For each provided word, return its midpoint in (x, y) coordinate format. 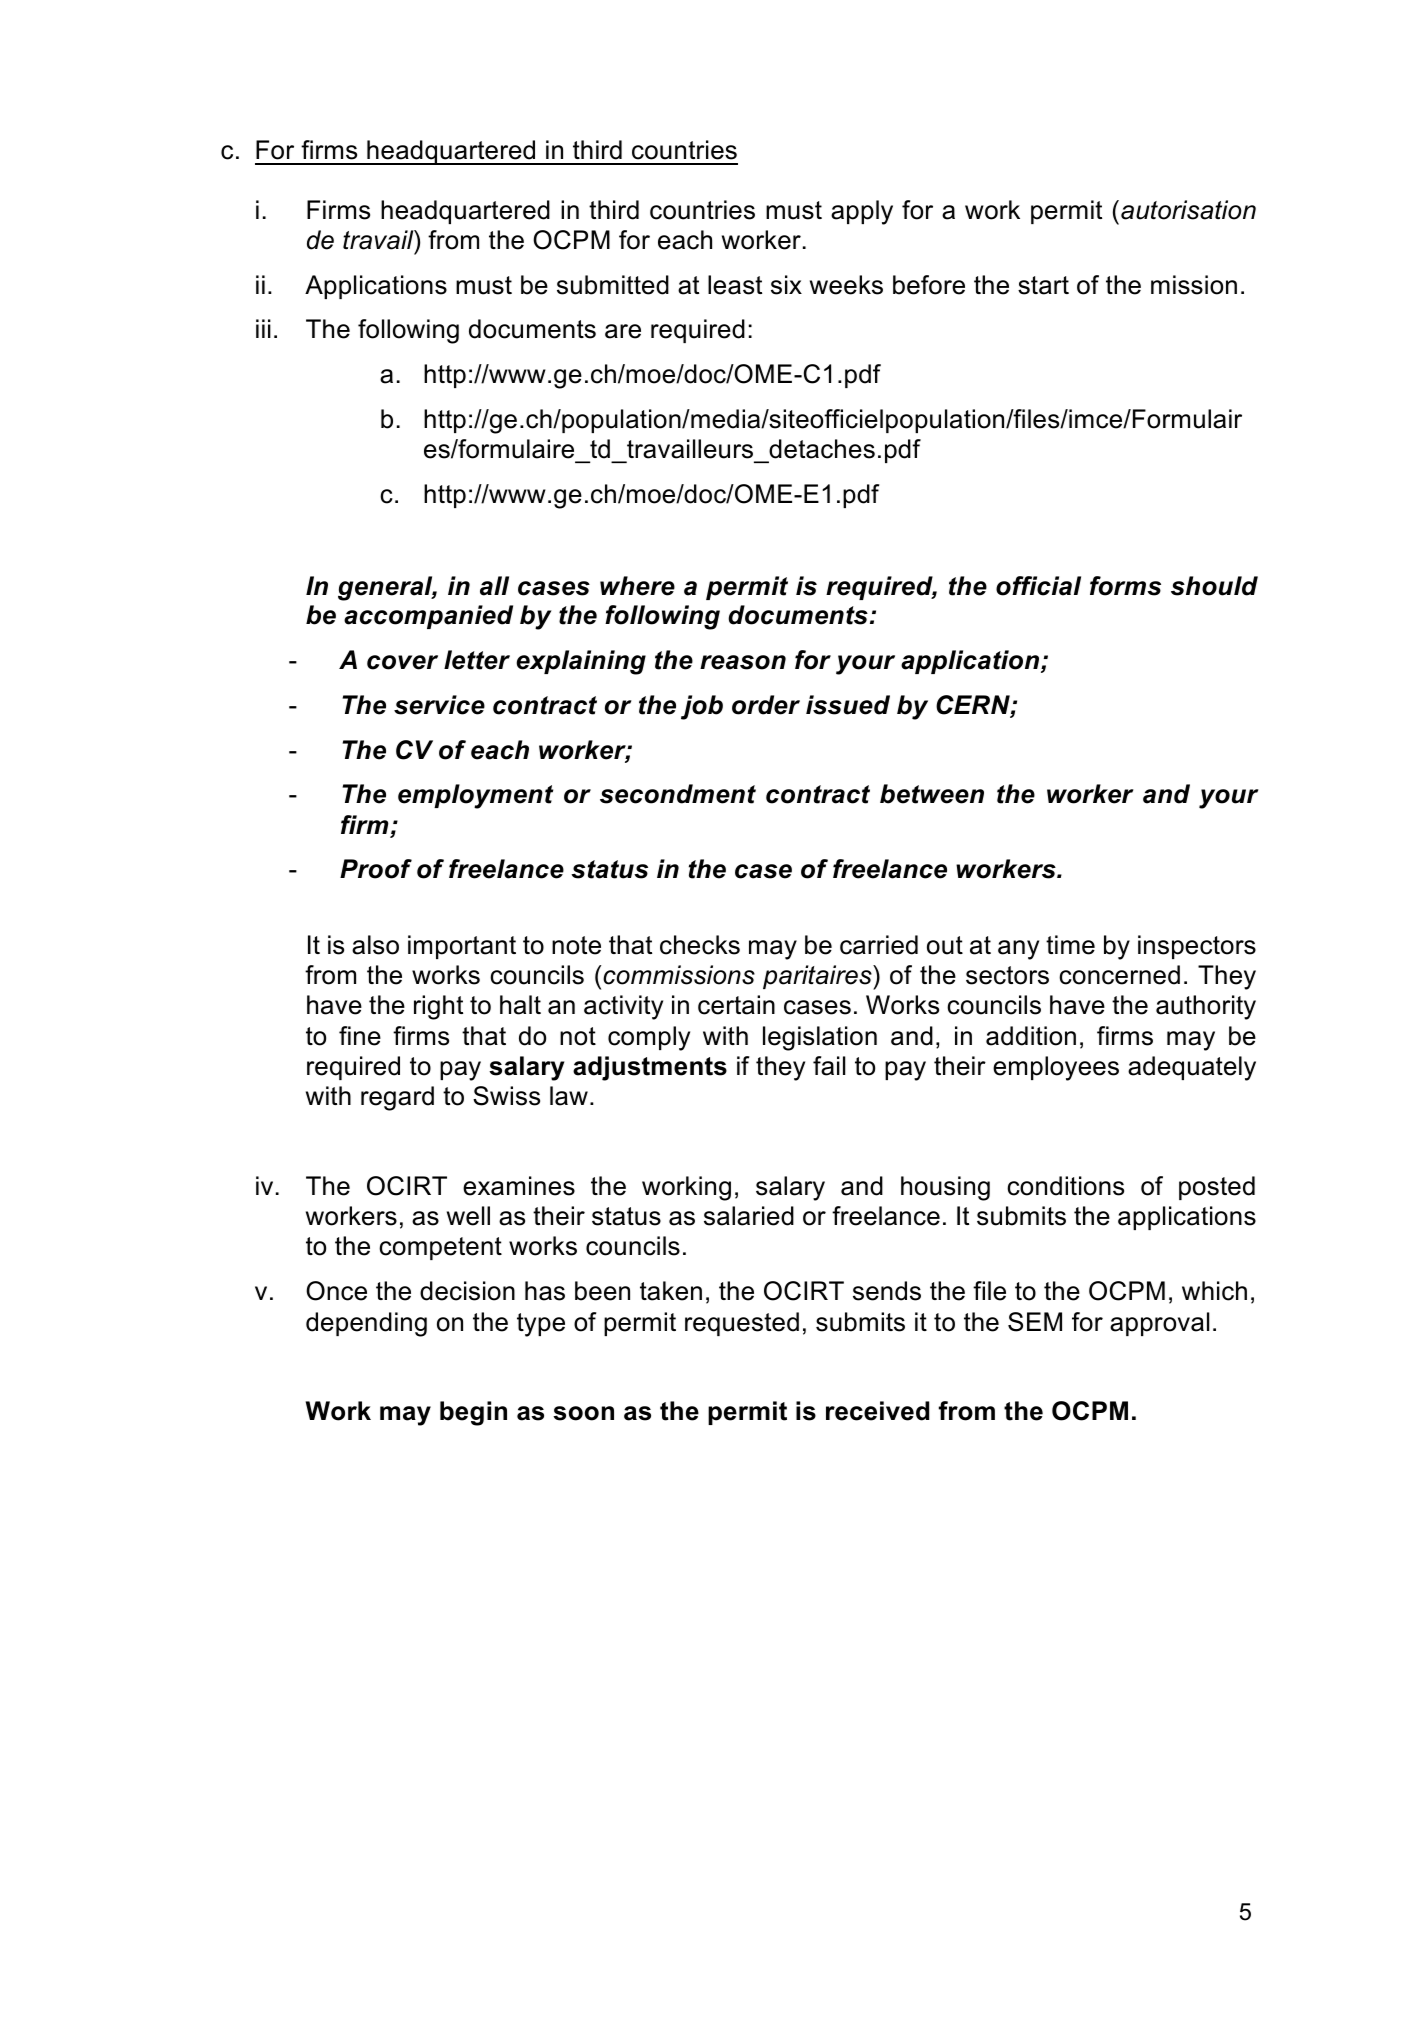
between (932, 794)
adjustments (650, 1068)
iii (263, 328)
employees (1056, 1068)
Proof (376, 869)
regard (397, 1098)
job (702, 707)
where (637, 586)
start (1043, 285)
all (494, 586)
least (735, 285)
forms (1125, 586)
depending (366, 1324)
